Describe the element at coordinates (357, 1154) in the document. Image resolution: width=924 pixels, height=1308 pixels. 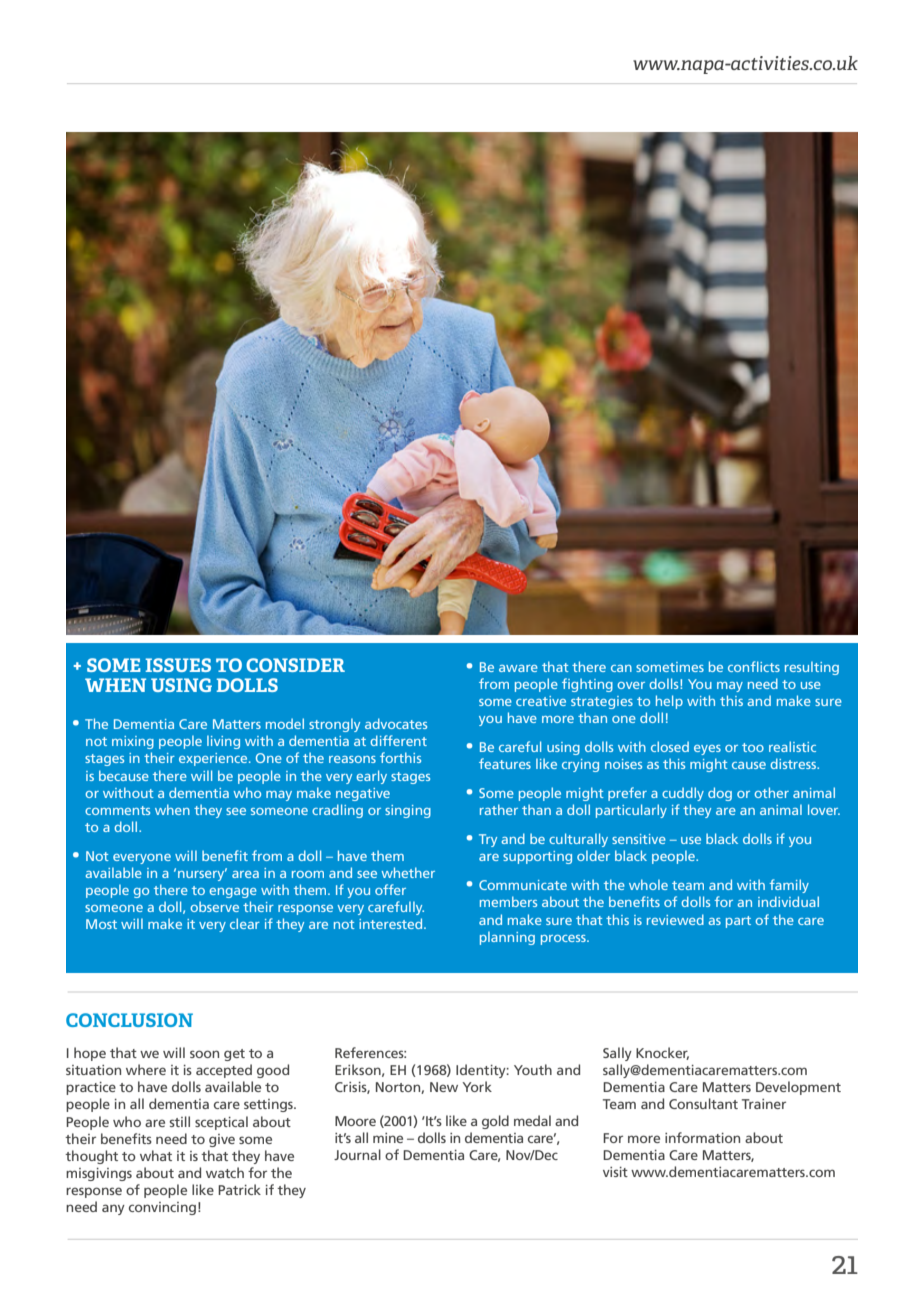
I see `Journal` at that location.
